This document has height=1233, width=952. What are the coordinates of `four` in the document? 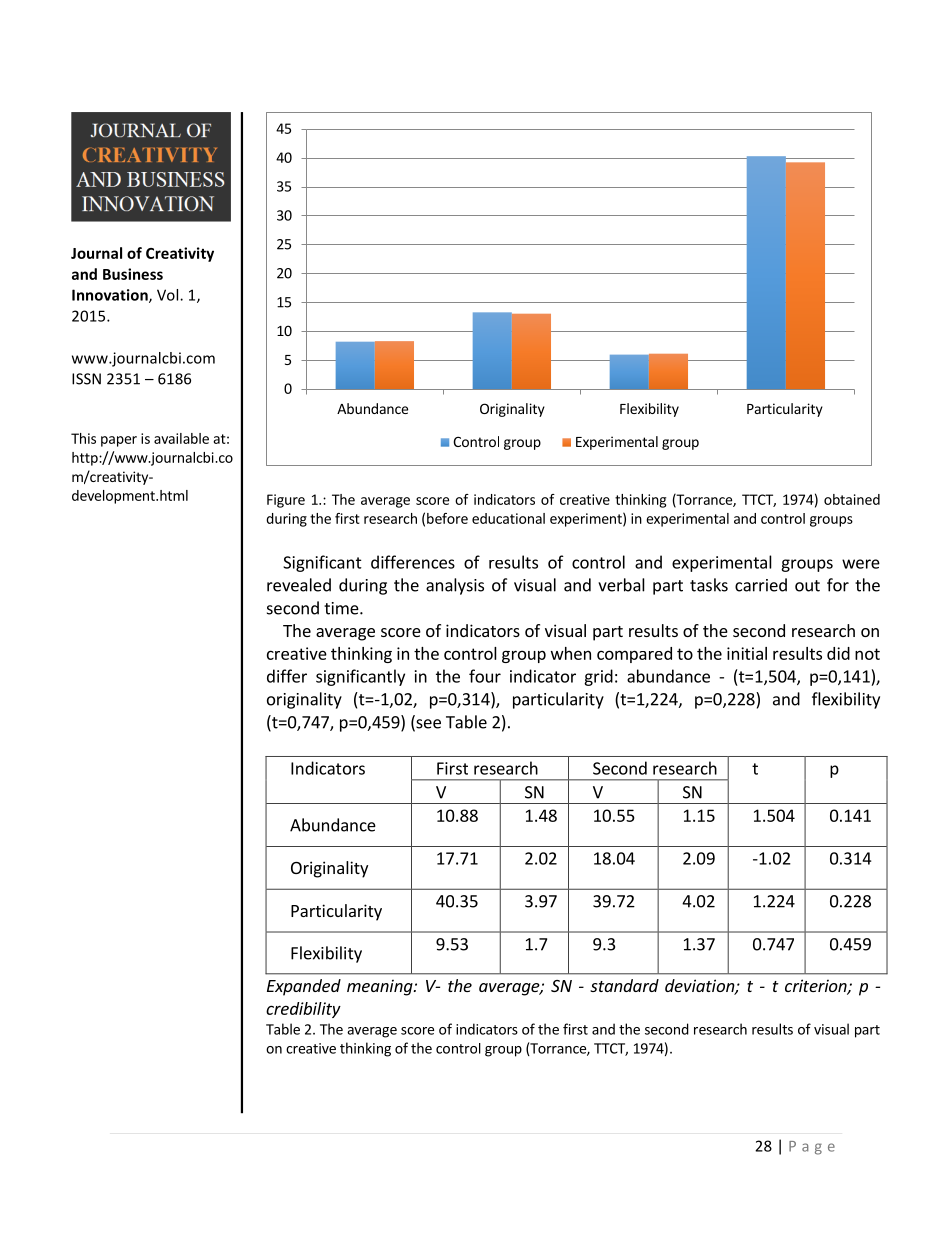 It's located at (485, 676).
